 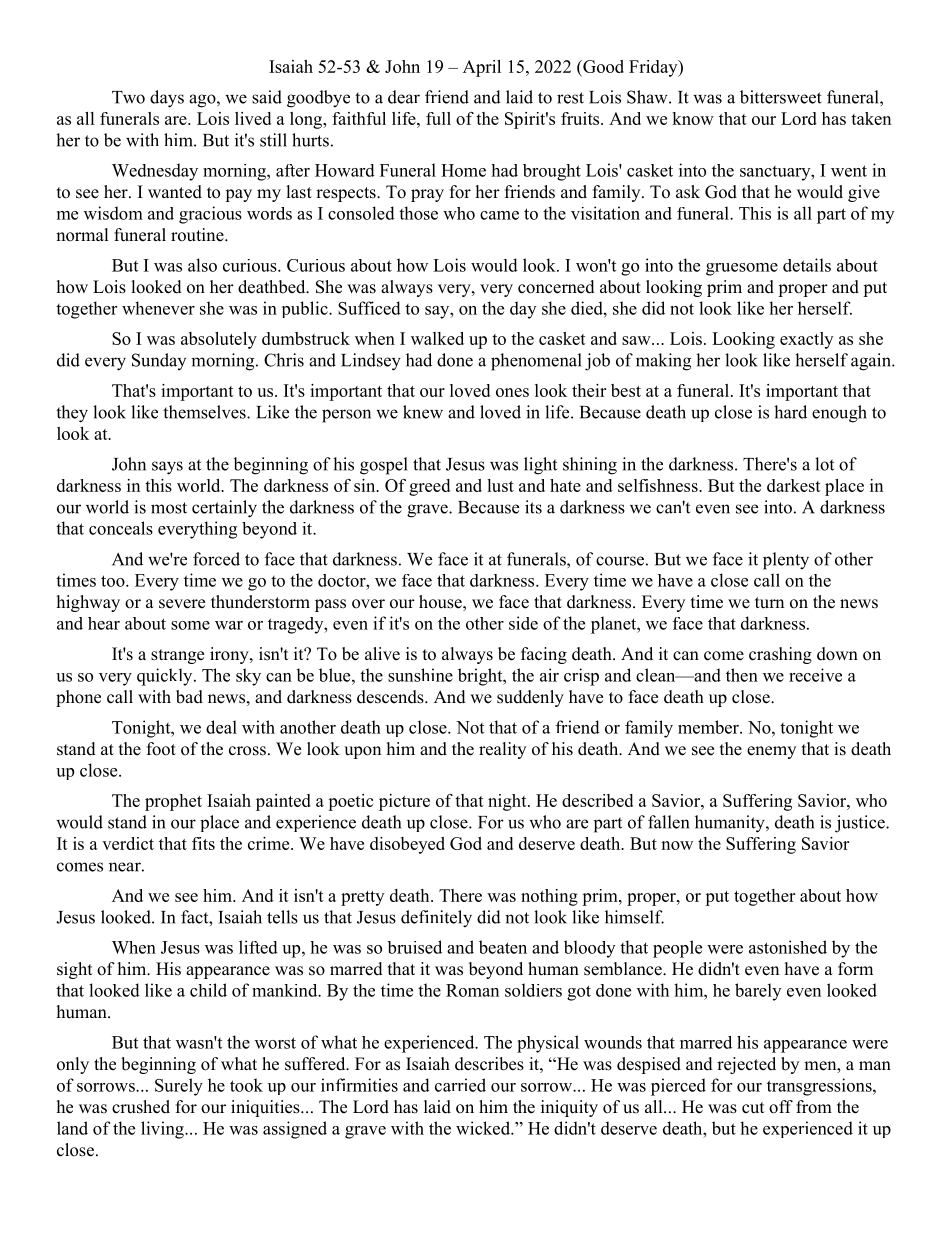 What do you see at coordinates (523, 623) in the document?
I see `side` at bounding box center [523, 623].
